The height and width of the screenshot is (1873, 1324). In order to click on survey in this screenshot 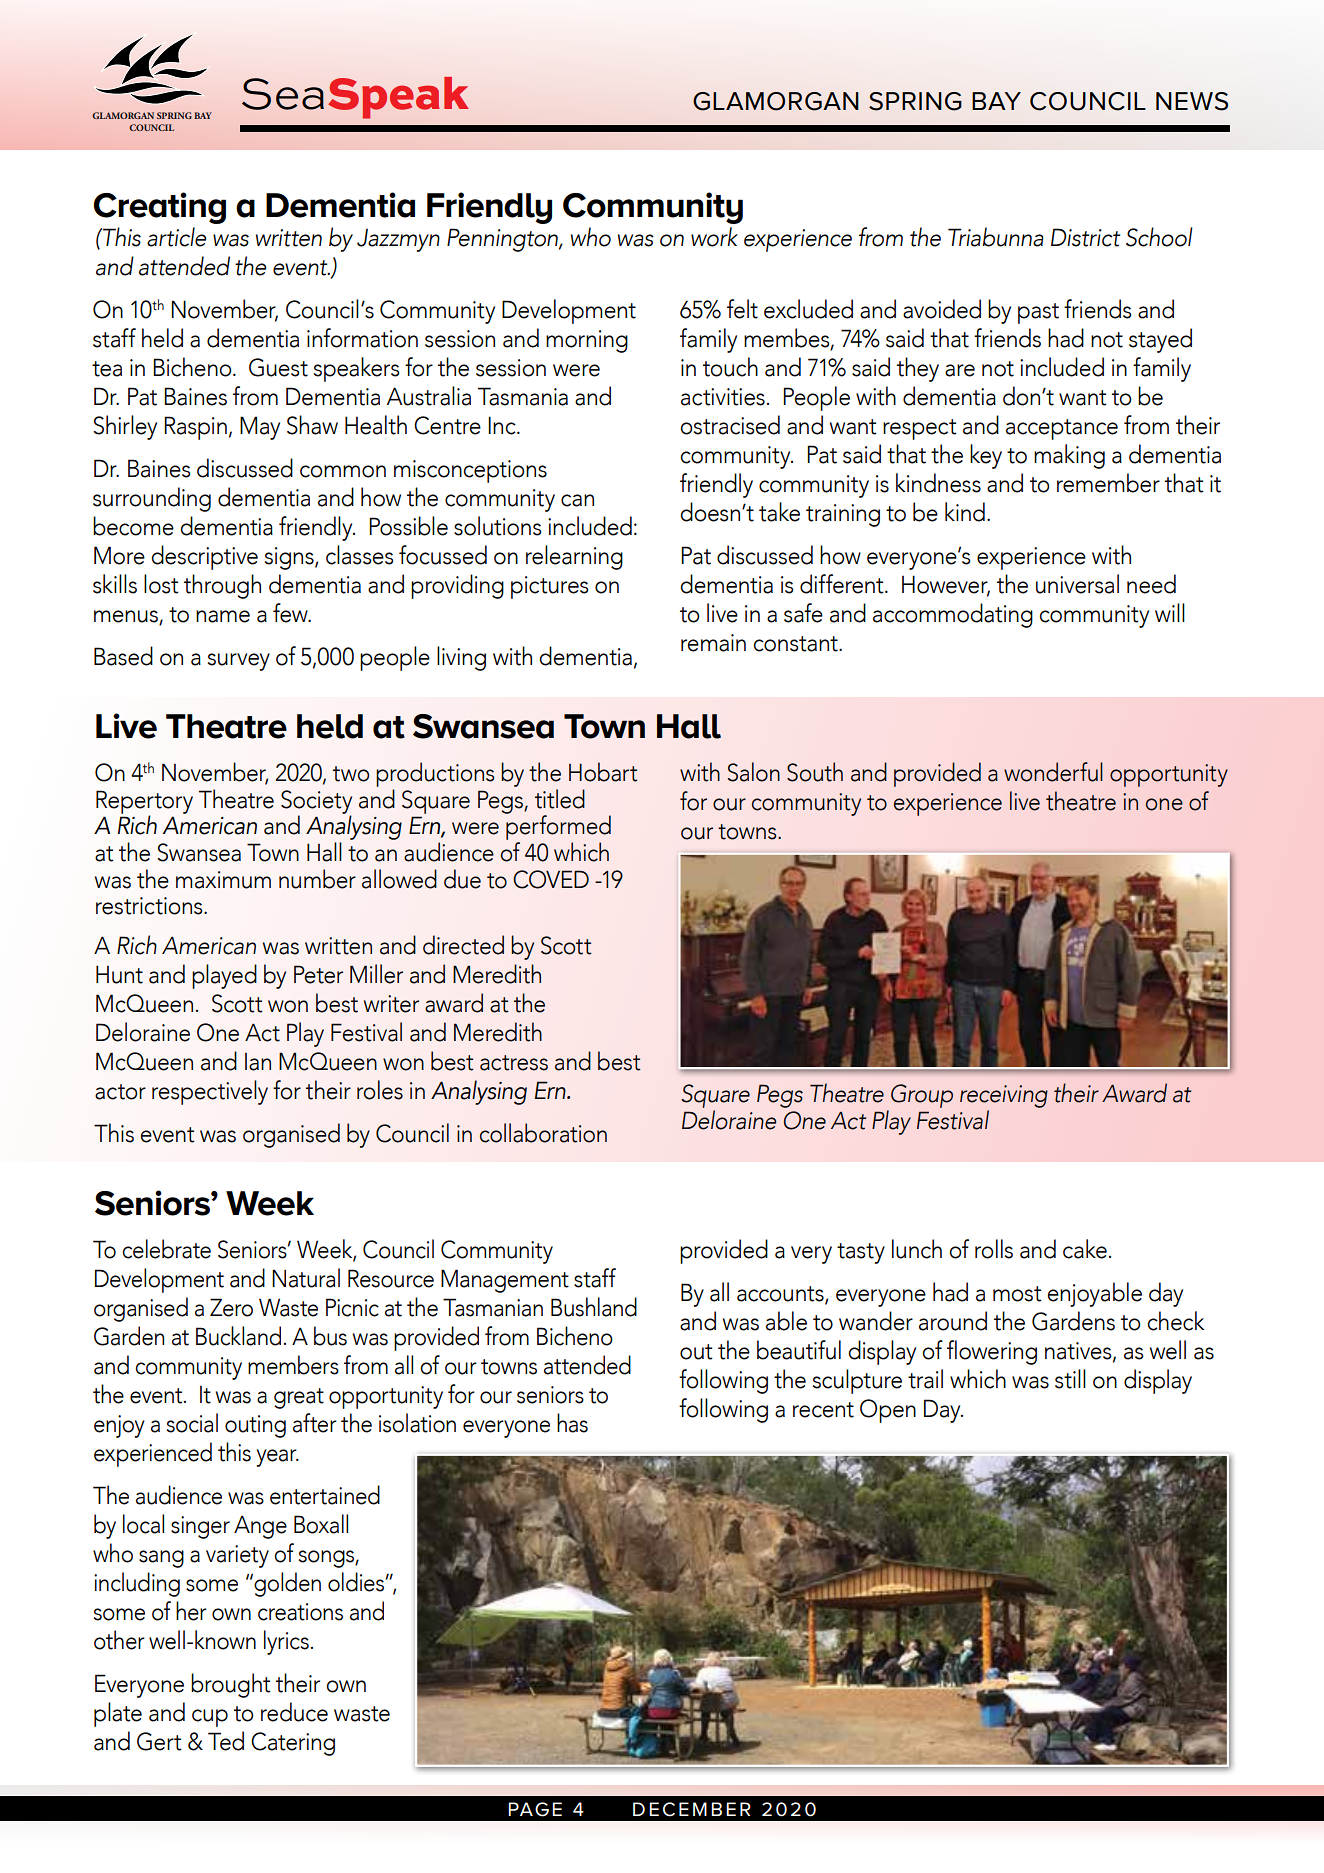, I will do `click(239, 662)`.
